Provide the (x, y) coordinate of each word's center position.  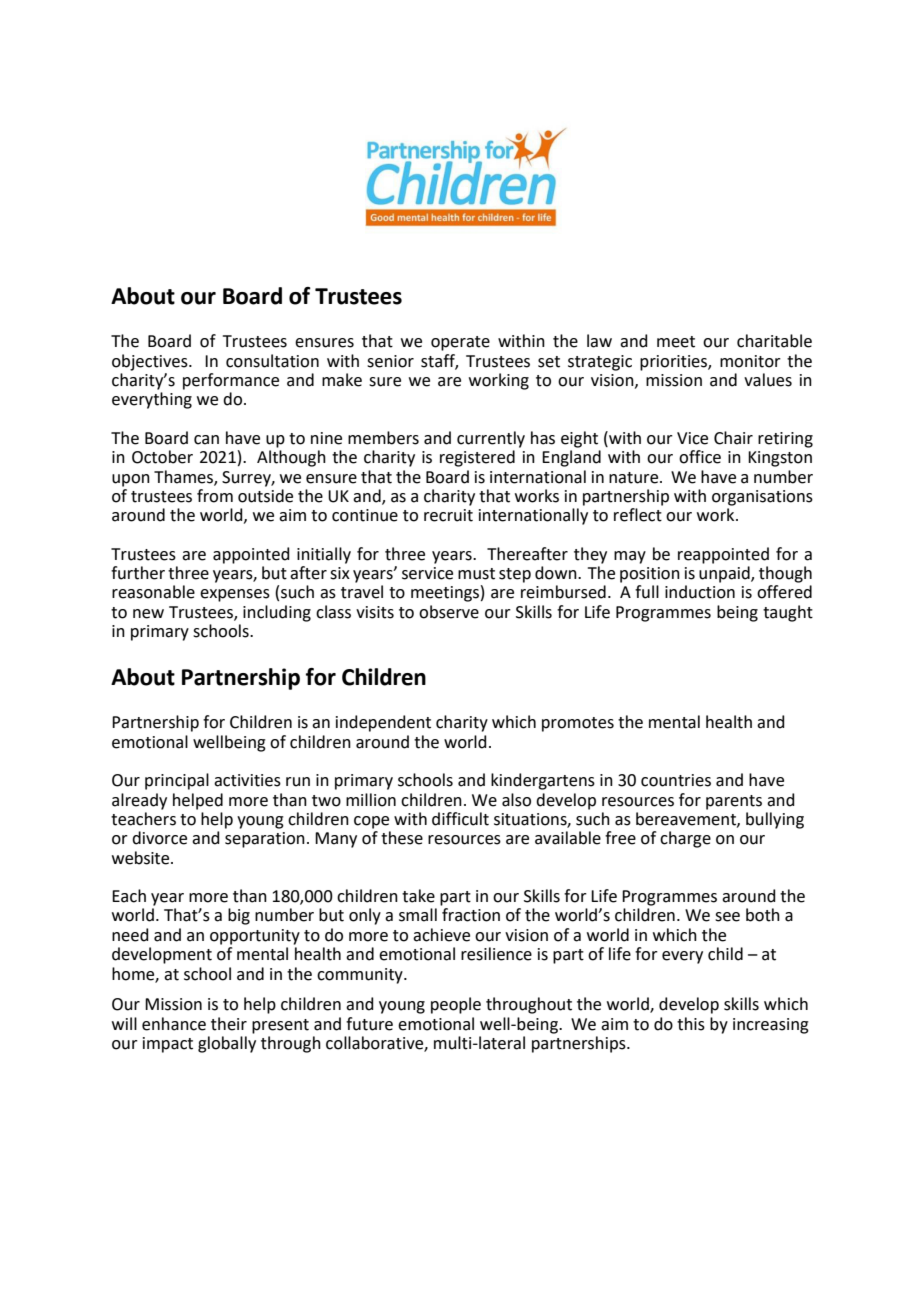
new (148, 614)
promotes (578, 724)
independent (383, 723)
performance (231, 381)
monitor (750, 361)
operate (460, 343)
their (229, 1024)
